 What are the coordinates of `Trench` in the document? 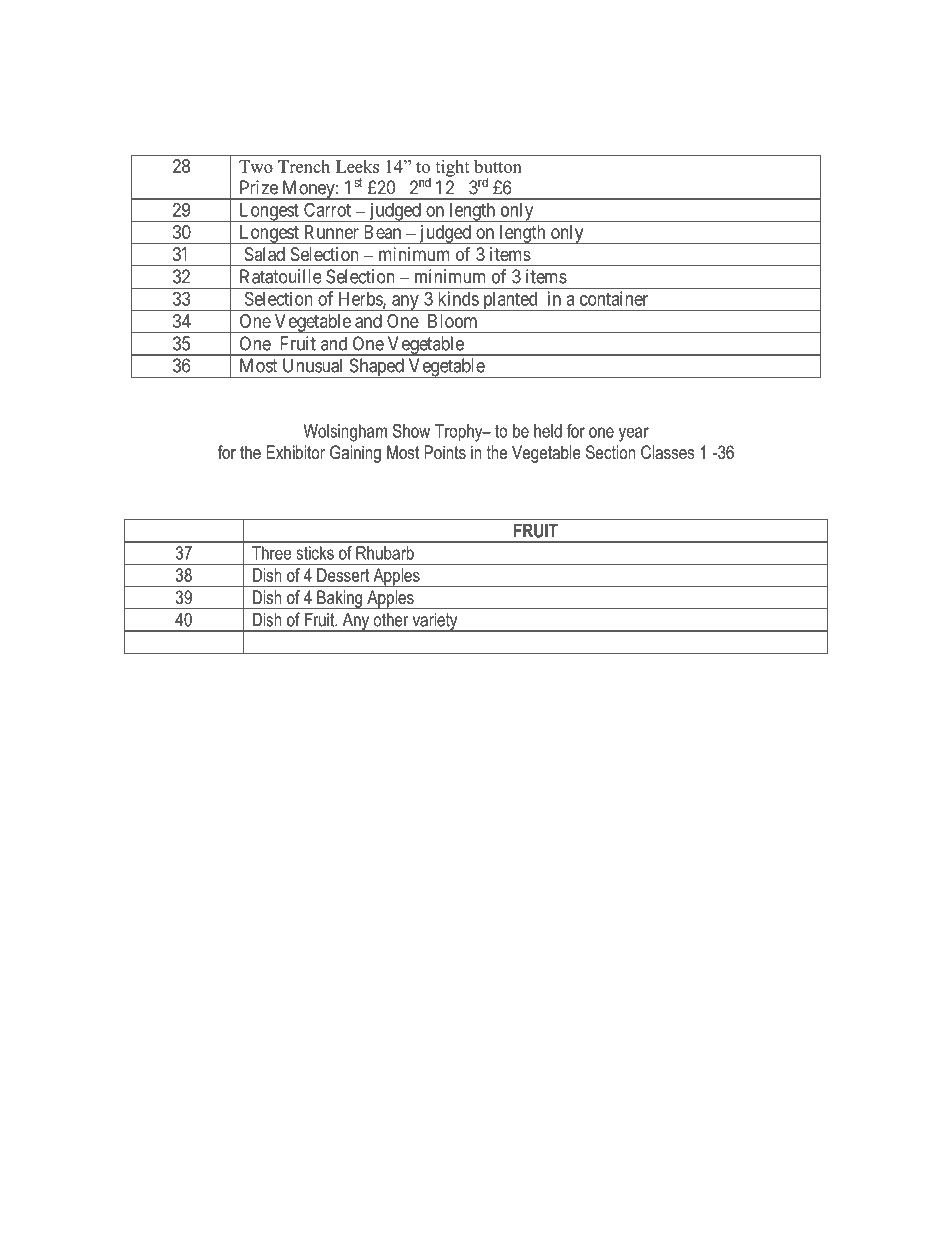 It's located at (304, 166).
